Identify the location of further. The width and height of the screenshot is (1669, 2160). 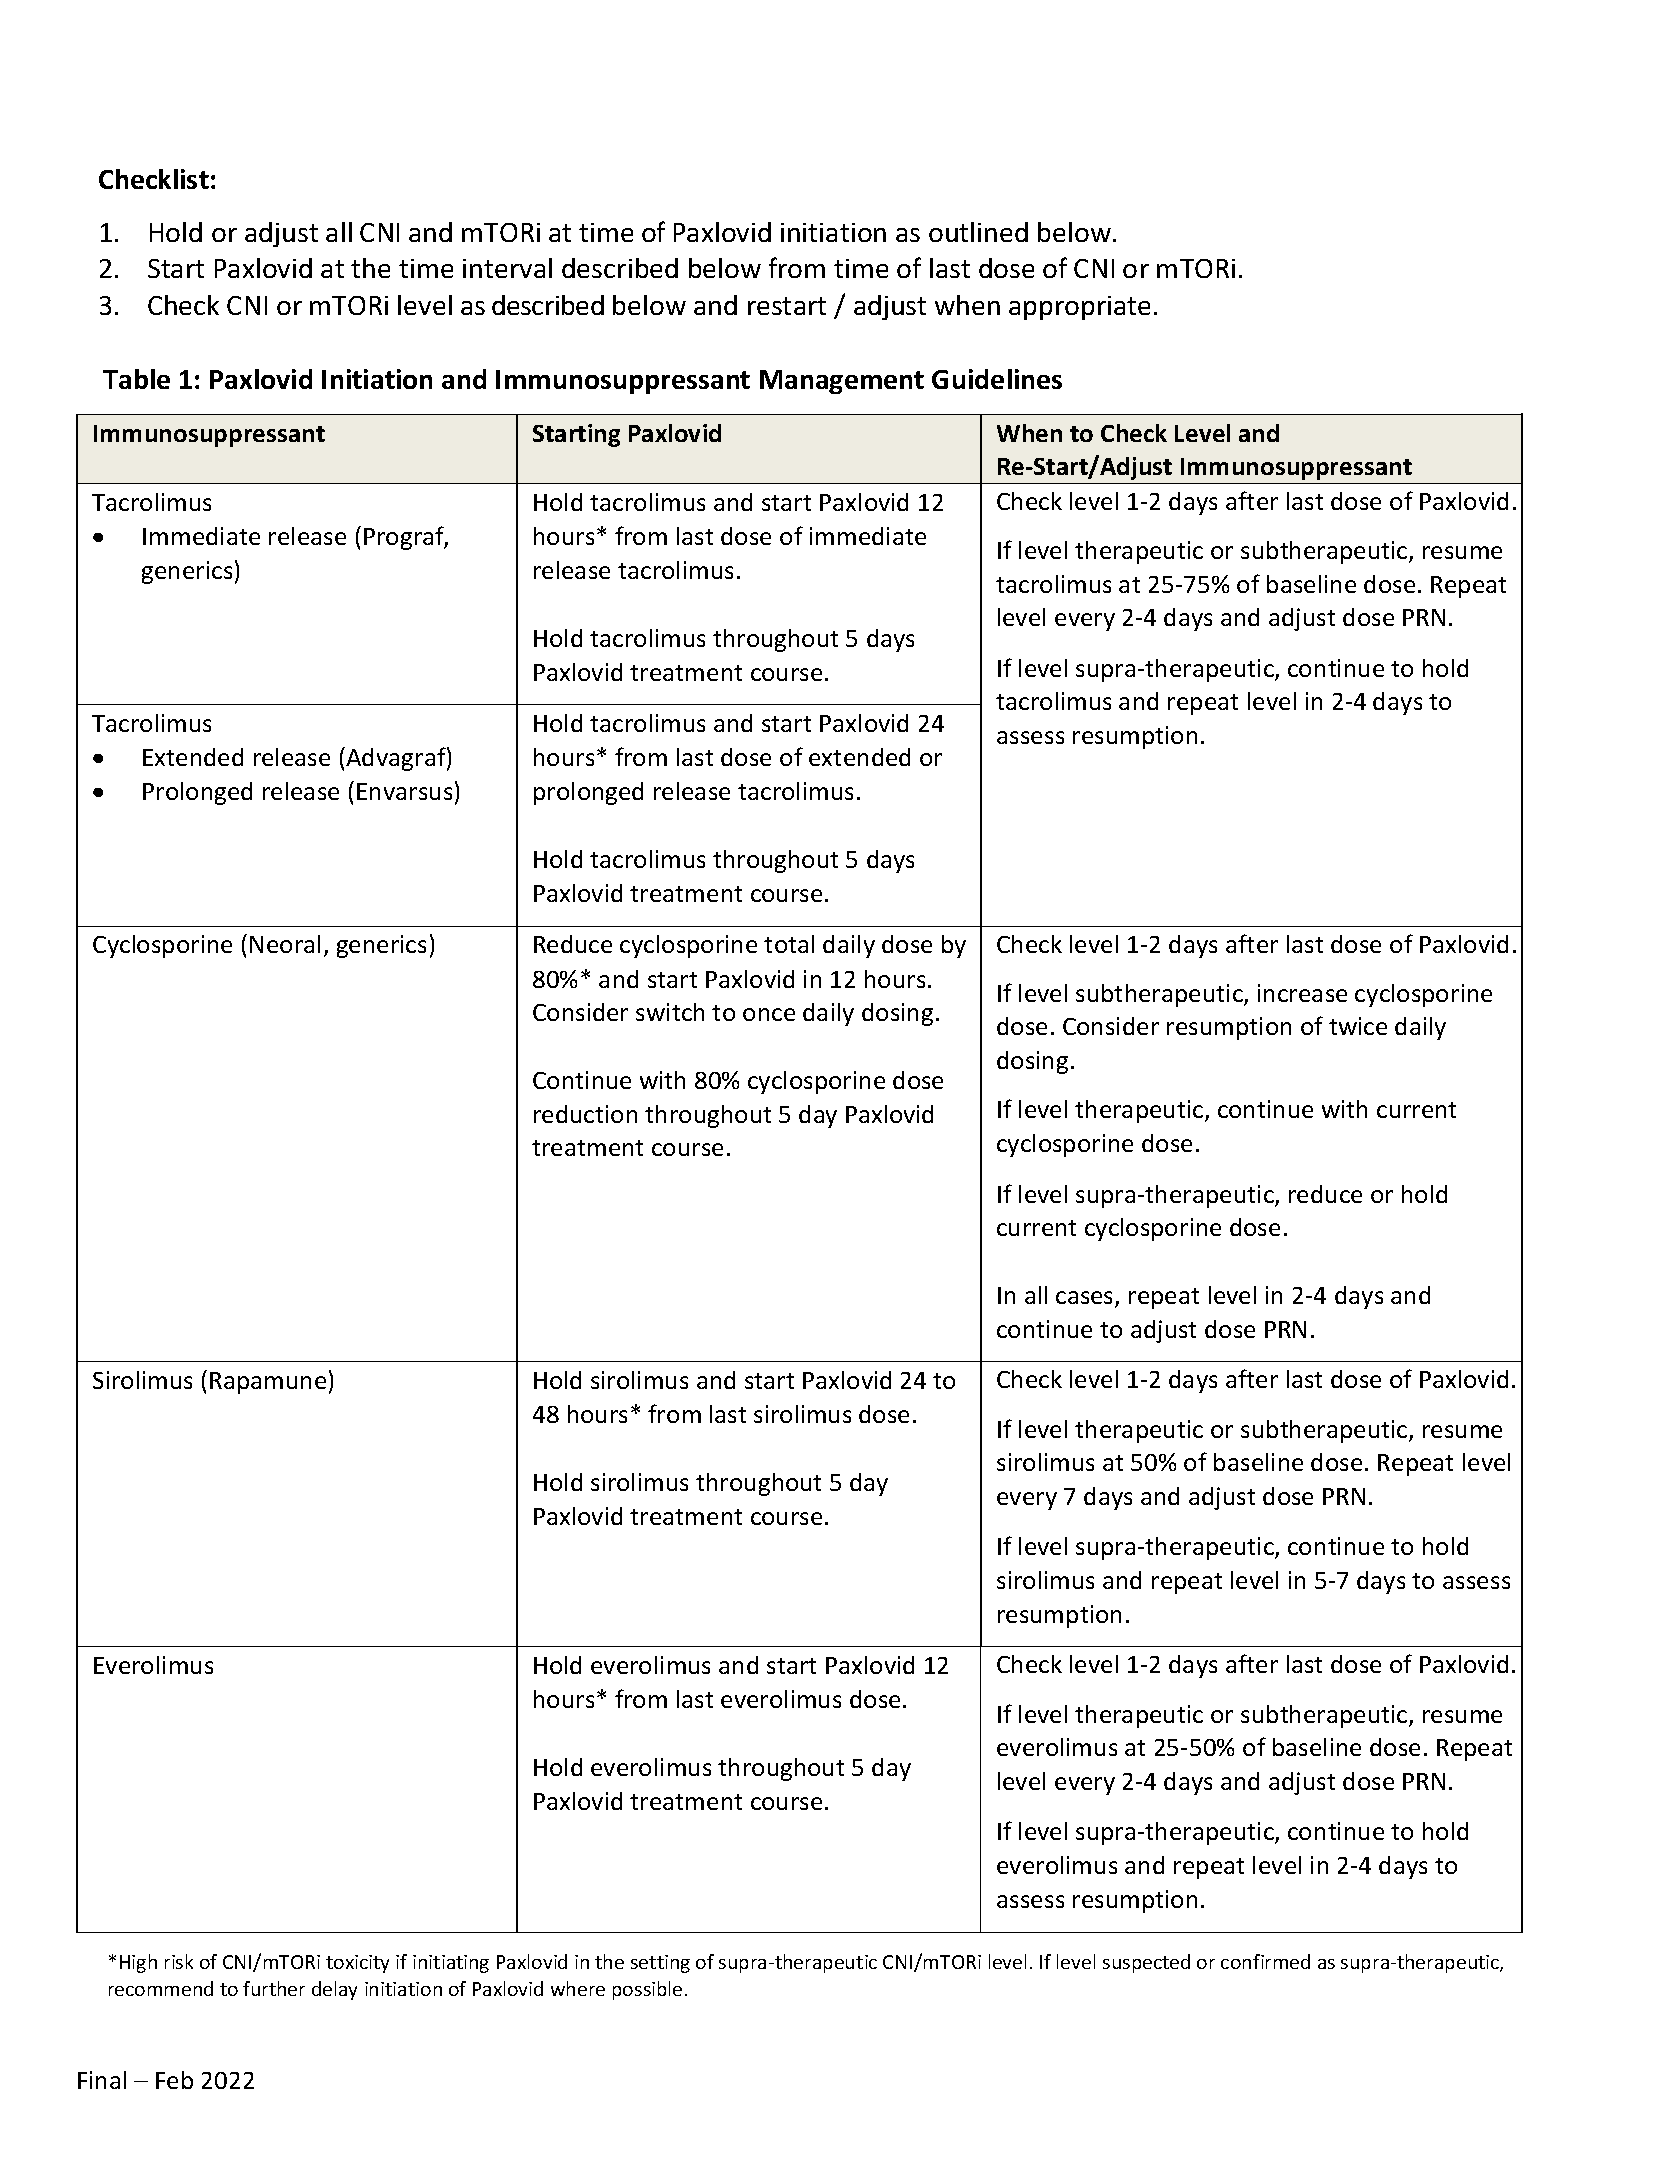
(274, 1988).
